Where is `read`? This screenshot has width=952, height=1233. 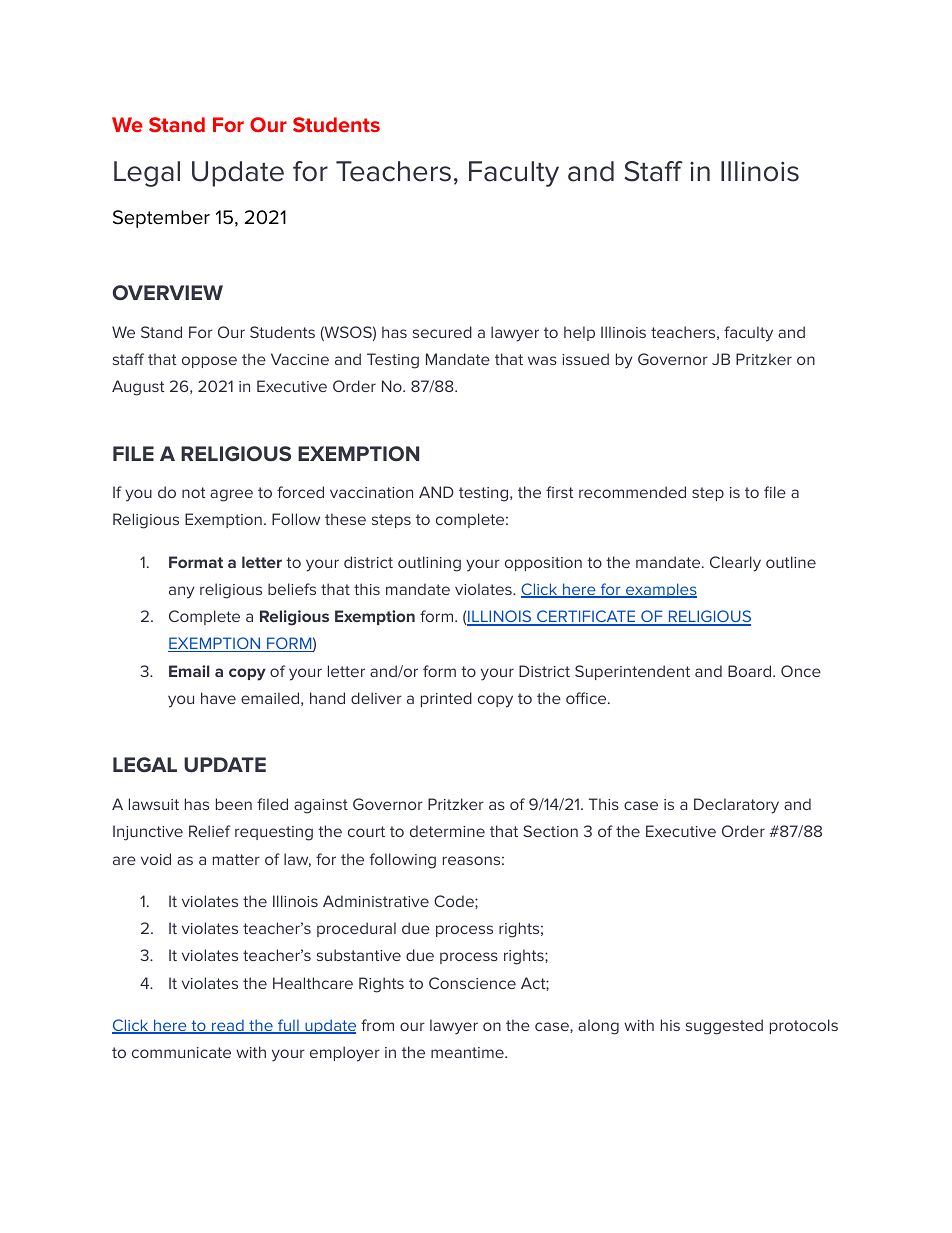
read is located at coordinates (228, 1027).
